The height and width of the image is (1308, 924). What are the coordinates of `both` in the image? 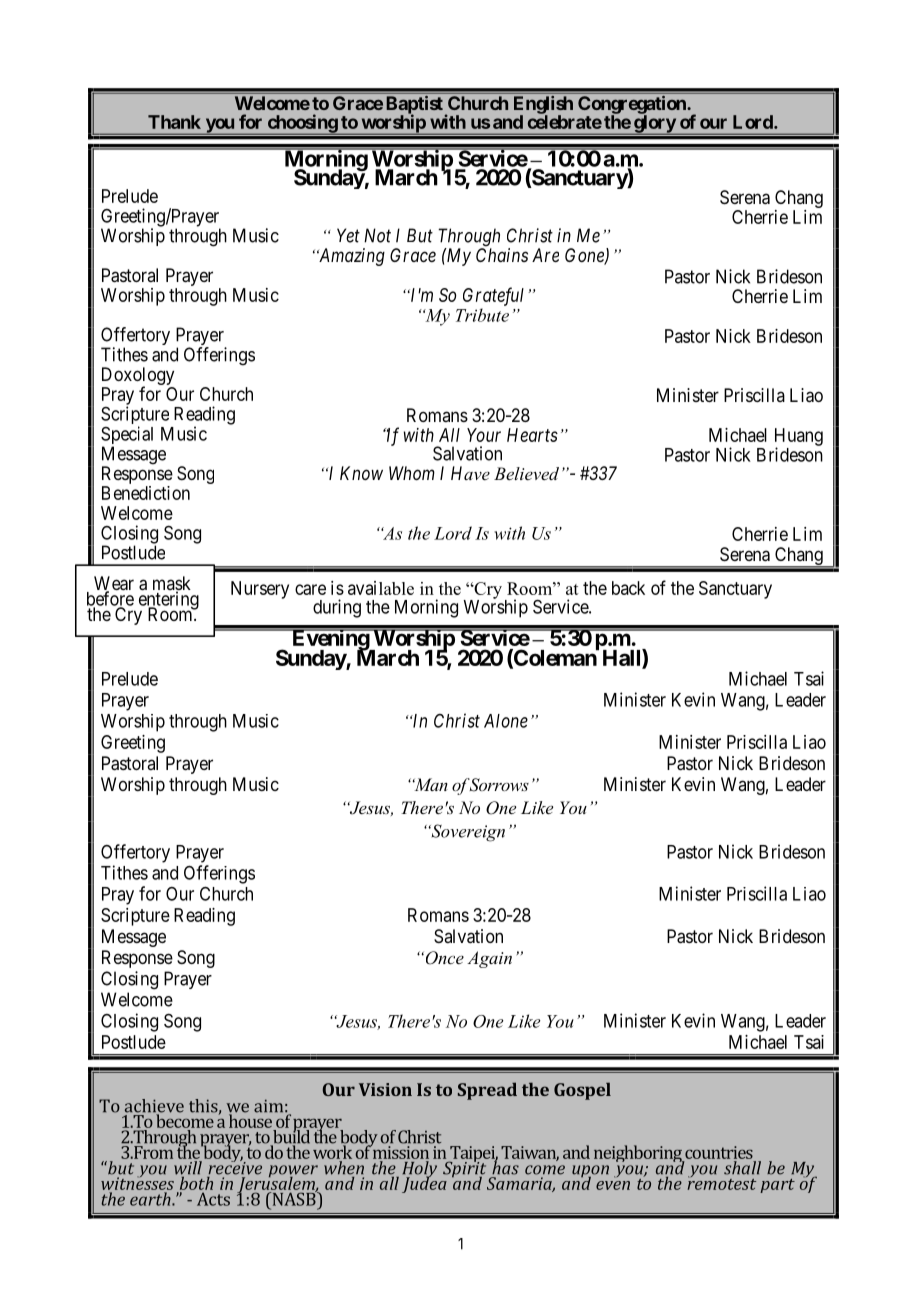 It's located at (196, 1182).
